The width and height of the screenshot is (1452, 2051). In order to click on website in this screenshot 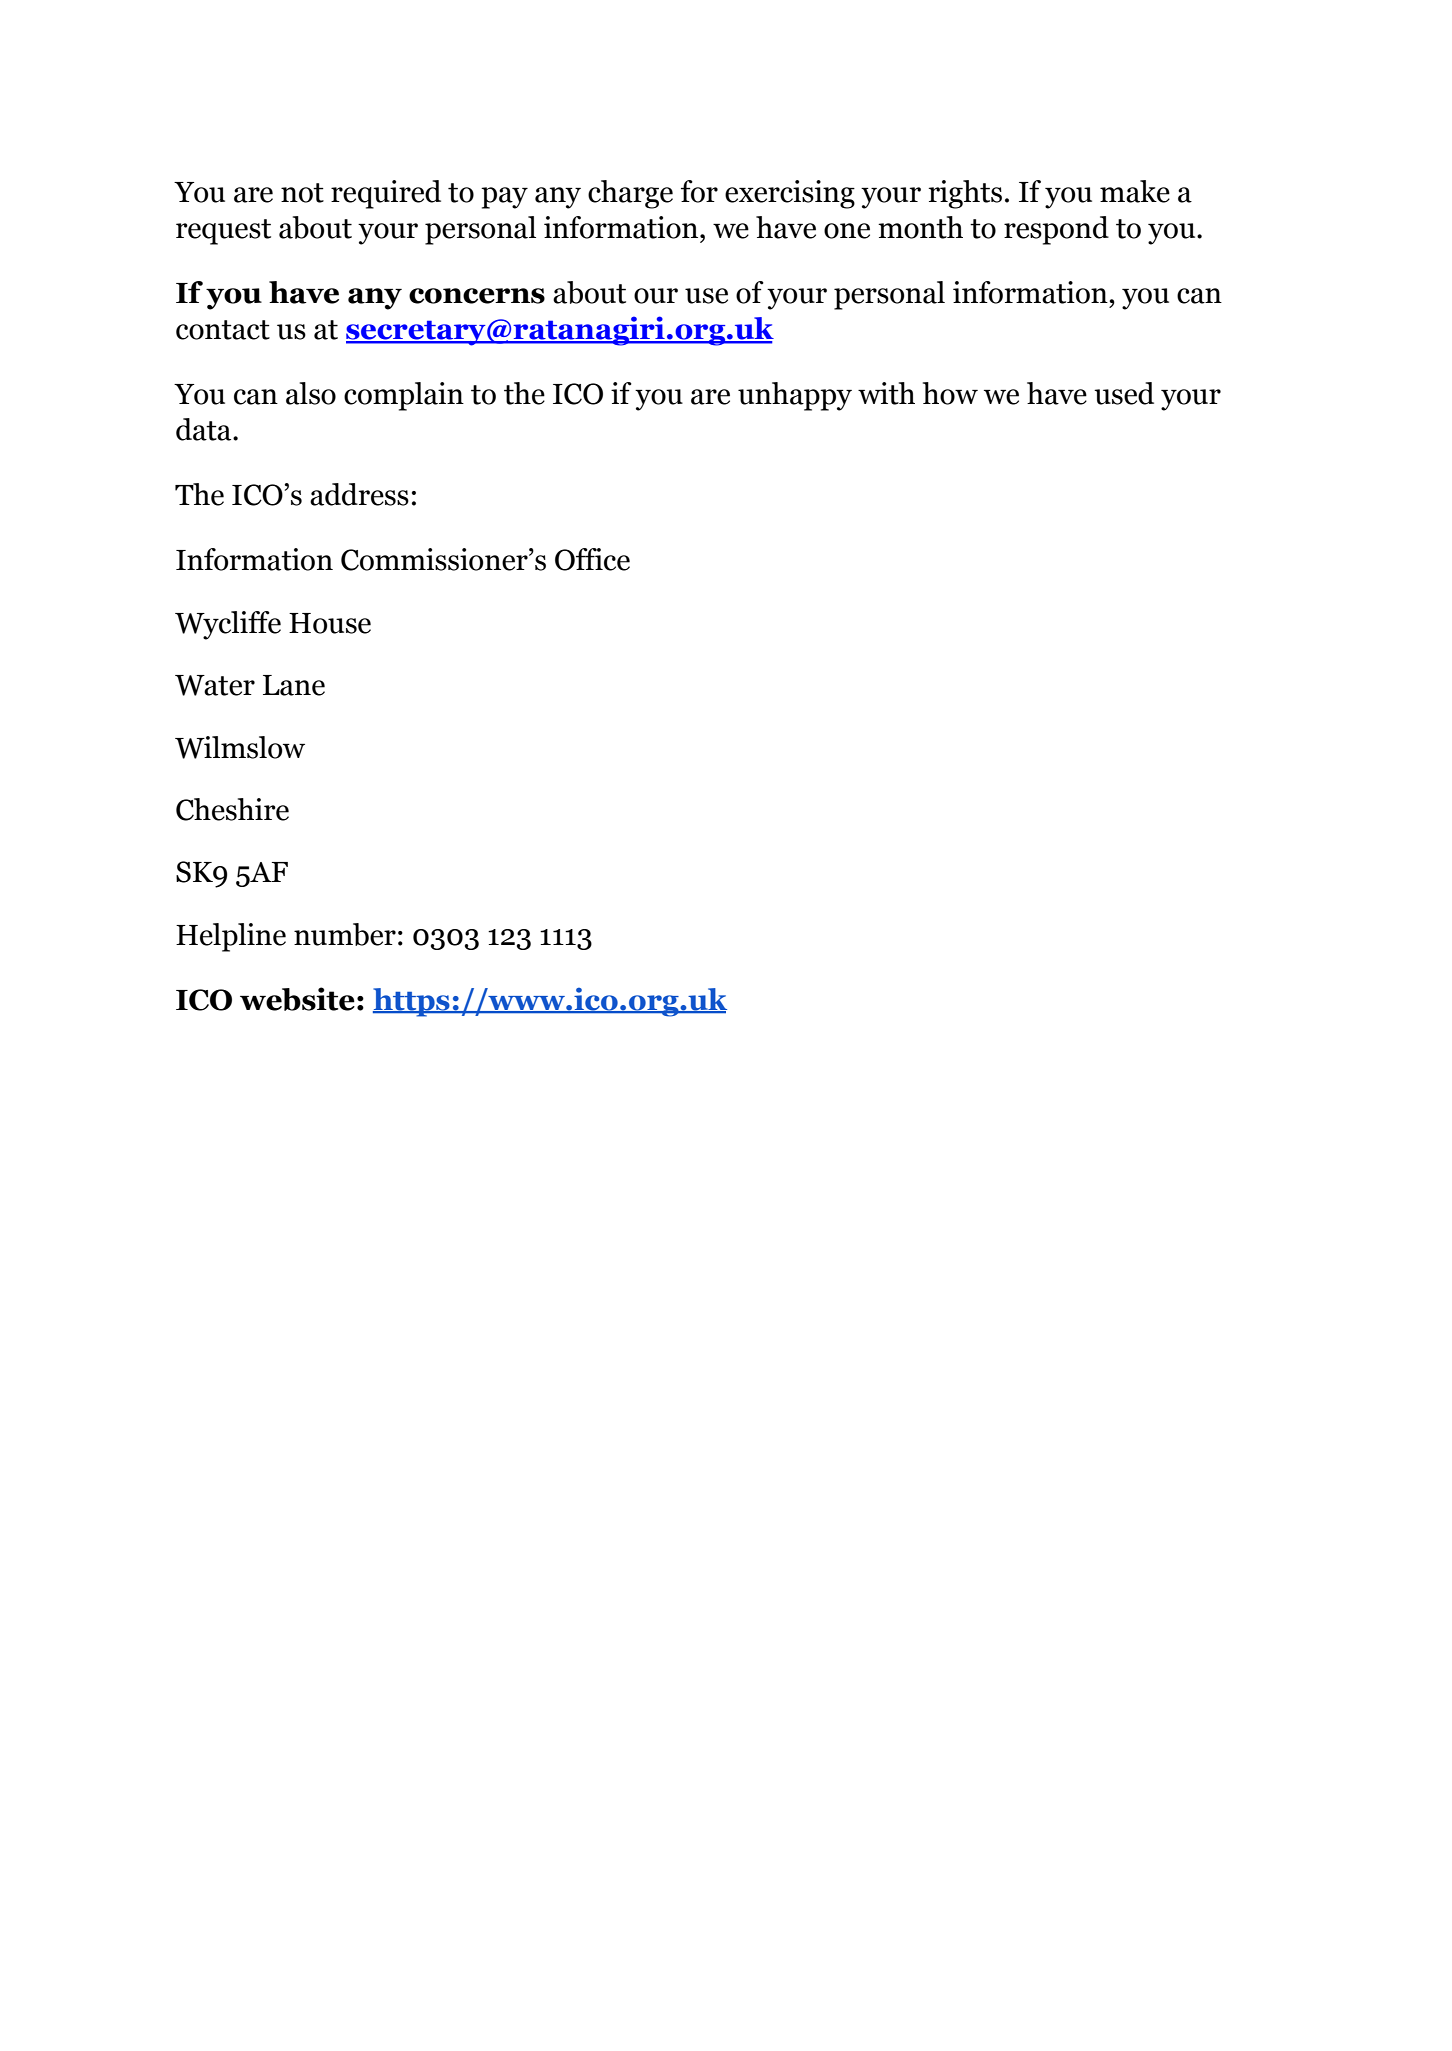, I will do `click(297, 999)`.
